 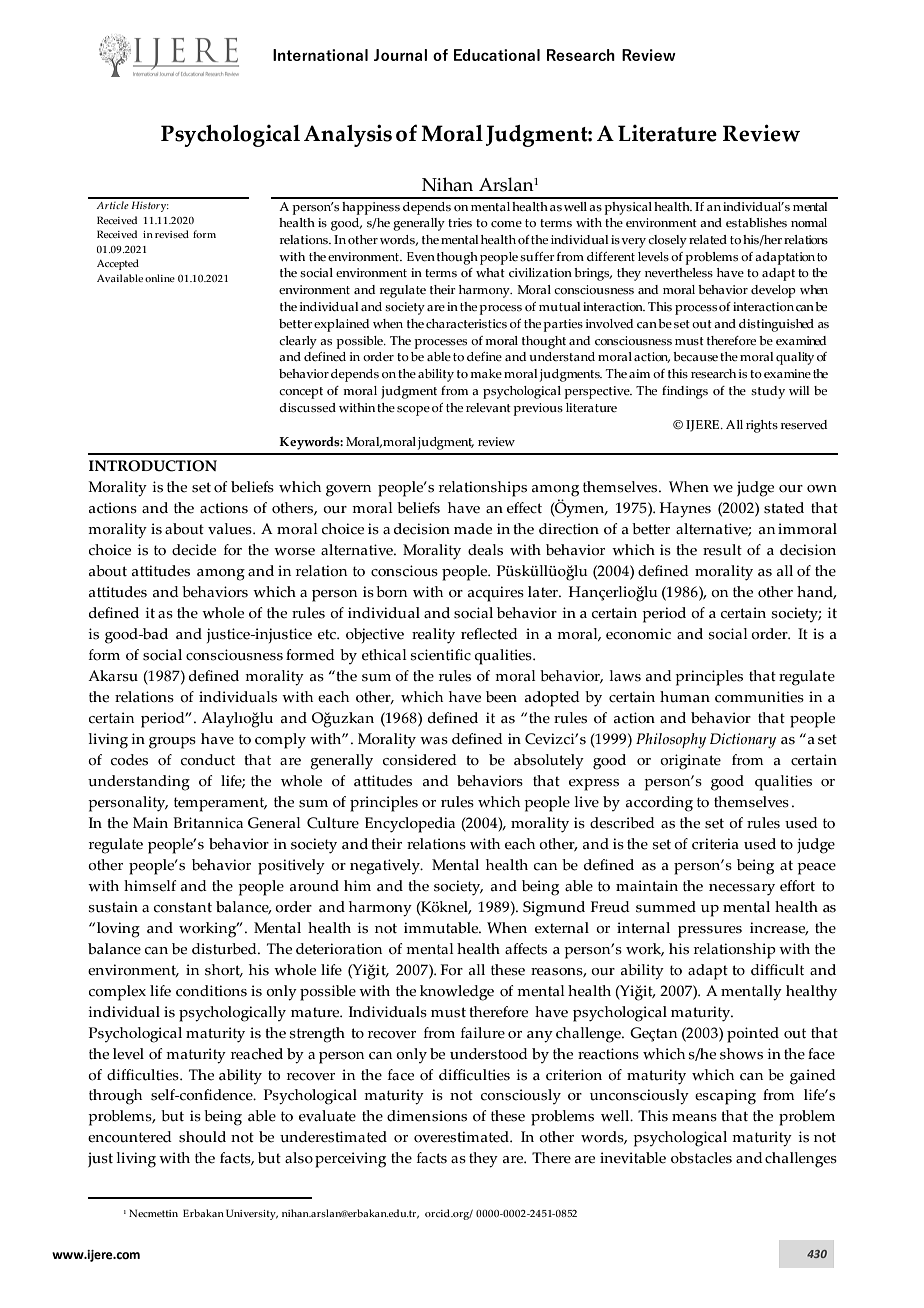 What do you see at coordinates (759, 697) in the screenshot?
I see `communities` at bounding box center [759, 697].
